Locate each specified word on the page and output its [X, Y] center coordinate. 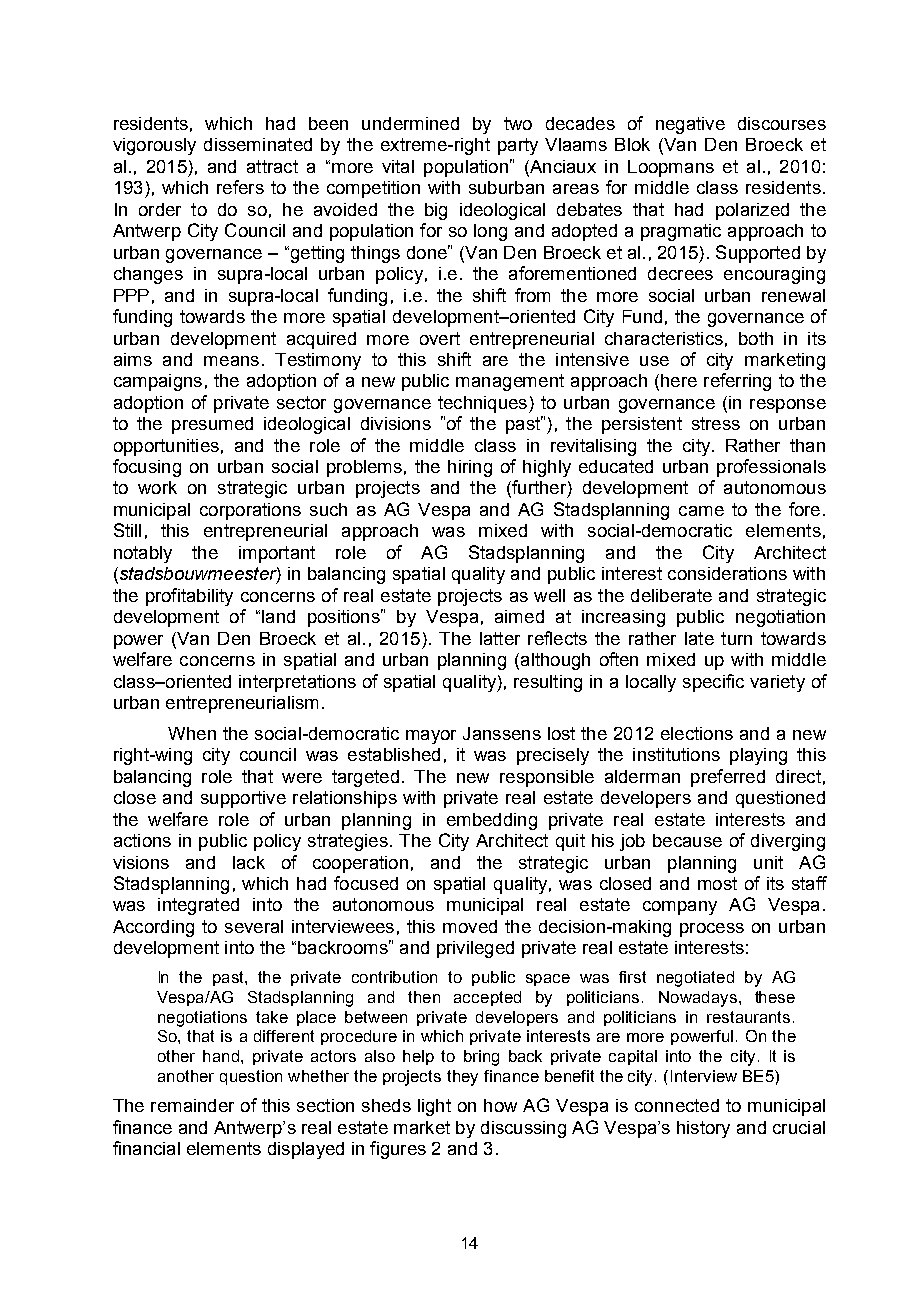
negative [690, 125]
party [518, 146]
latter [500, 638]
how [500, 1105]
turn [736, 638]
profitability [189, 597]
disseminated [258, 144]
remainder [192, 1105]
